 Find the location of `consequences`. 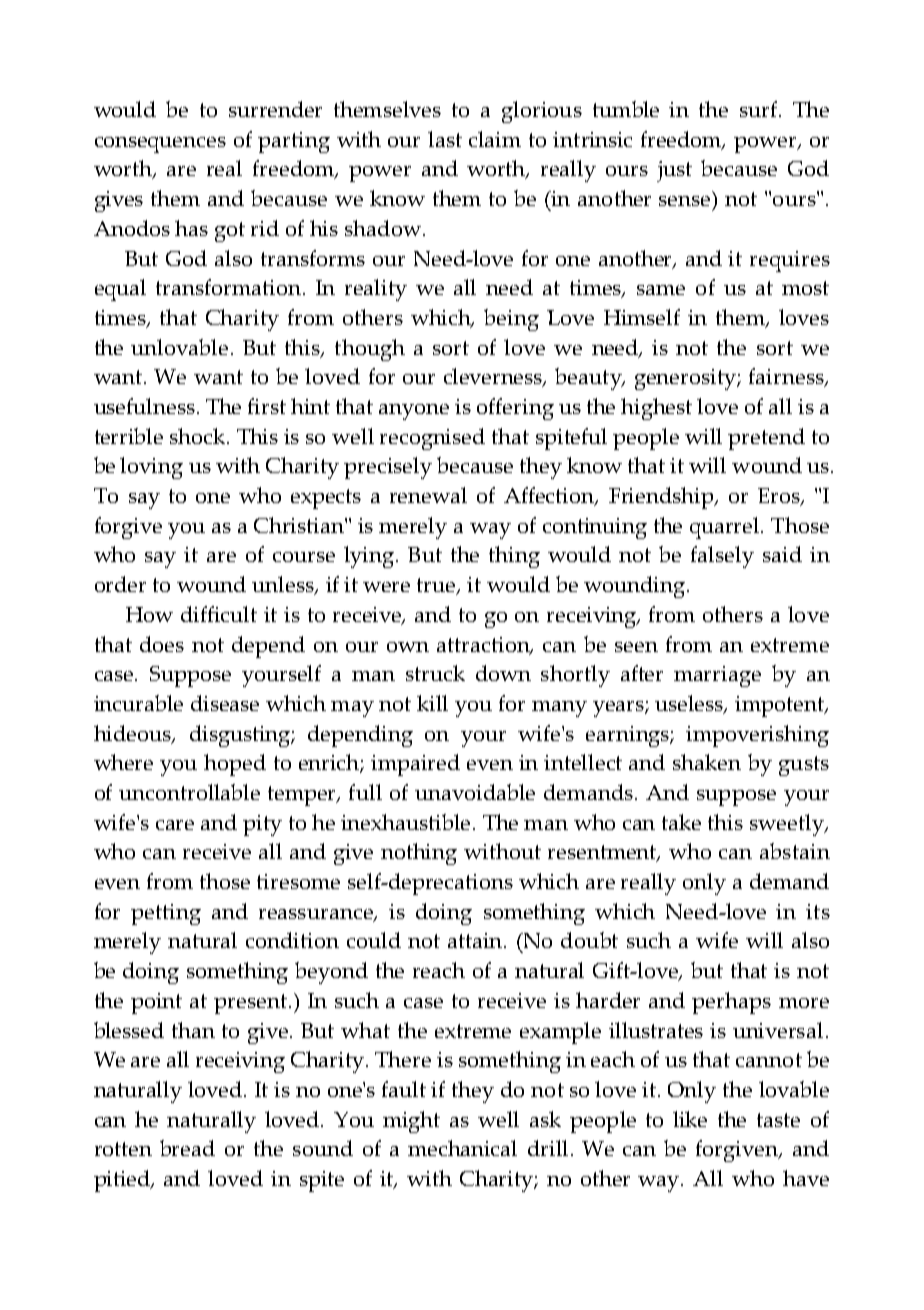

consequences is located at coordinates (160, 145).
